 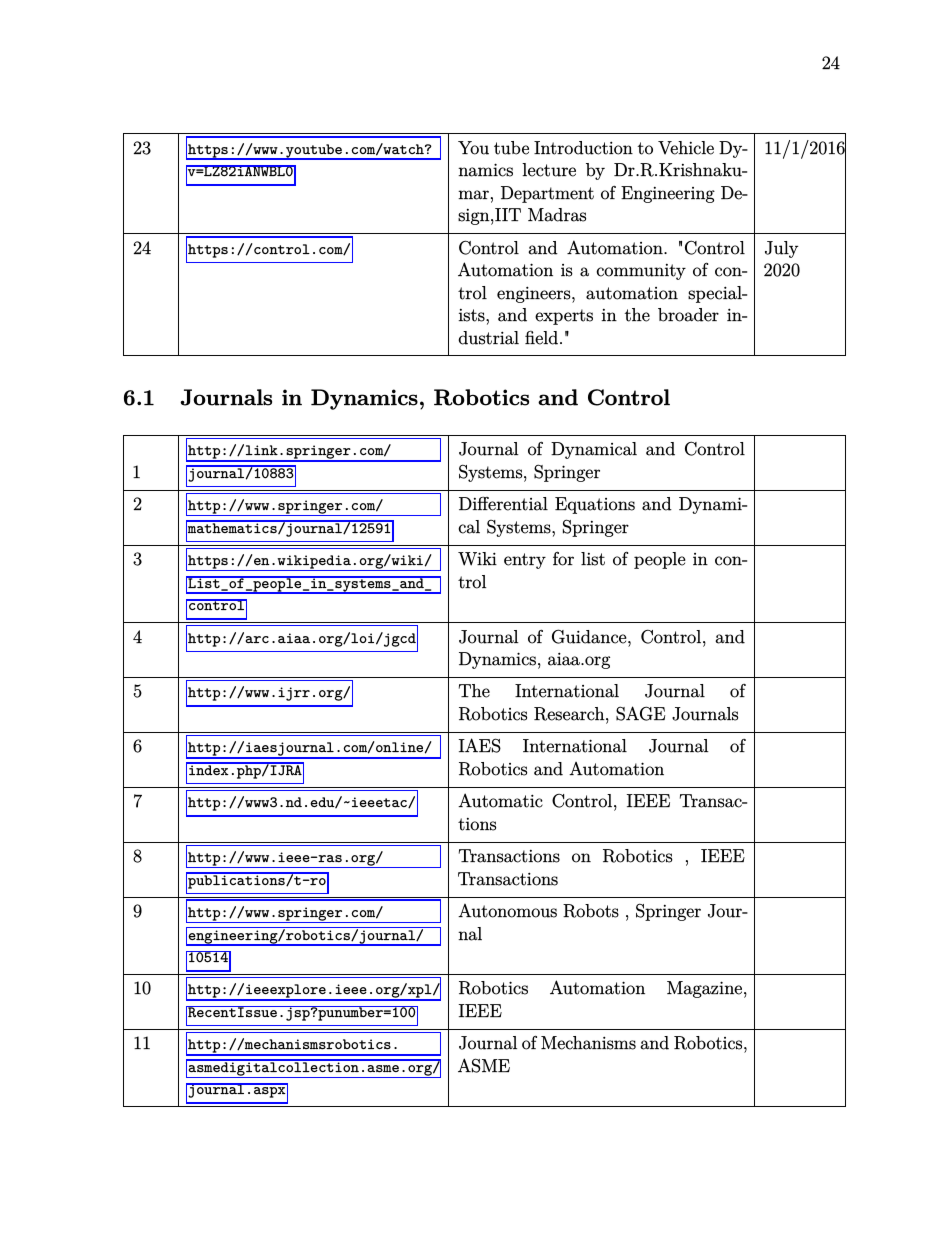 What do you see at coordinates (686, 148) in the screenshot?
I see `Vehicle` at bounding box center [686, 148].
